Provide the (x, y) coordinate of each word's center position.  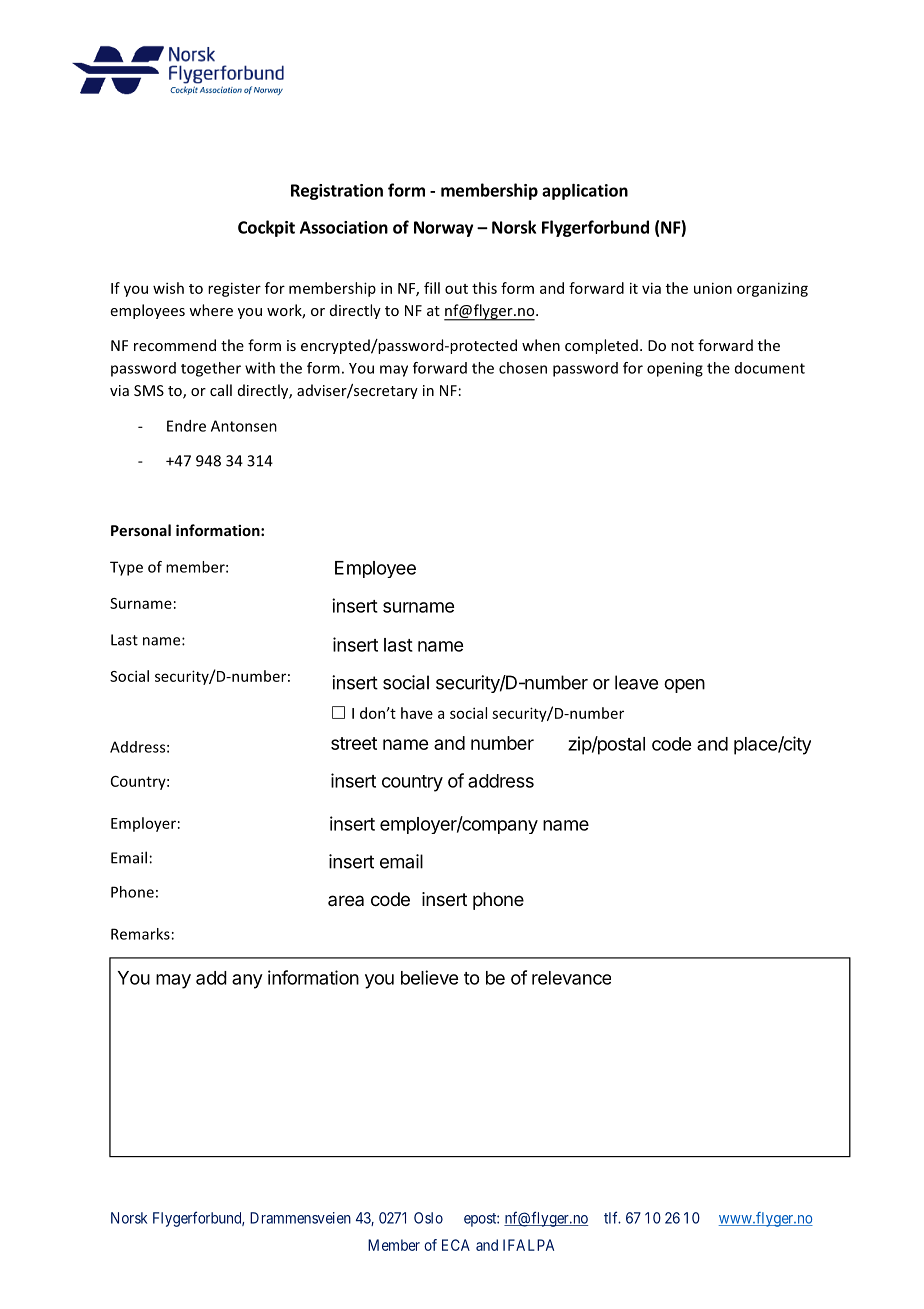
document (770, 368)
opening (675, 369)
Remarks (140, 934)
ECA (456, 1245)
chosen (523, 368)
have (417, 713)
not (682, 346)
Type (126, 568)
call (221, 390)
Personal (141, 530)
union (713, 288)
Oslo (428, 1218)
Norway (443, 229)
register (234, 289)
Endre (186, 426)
